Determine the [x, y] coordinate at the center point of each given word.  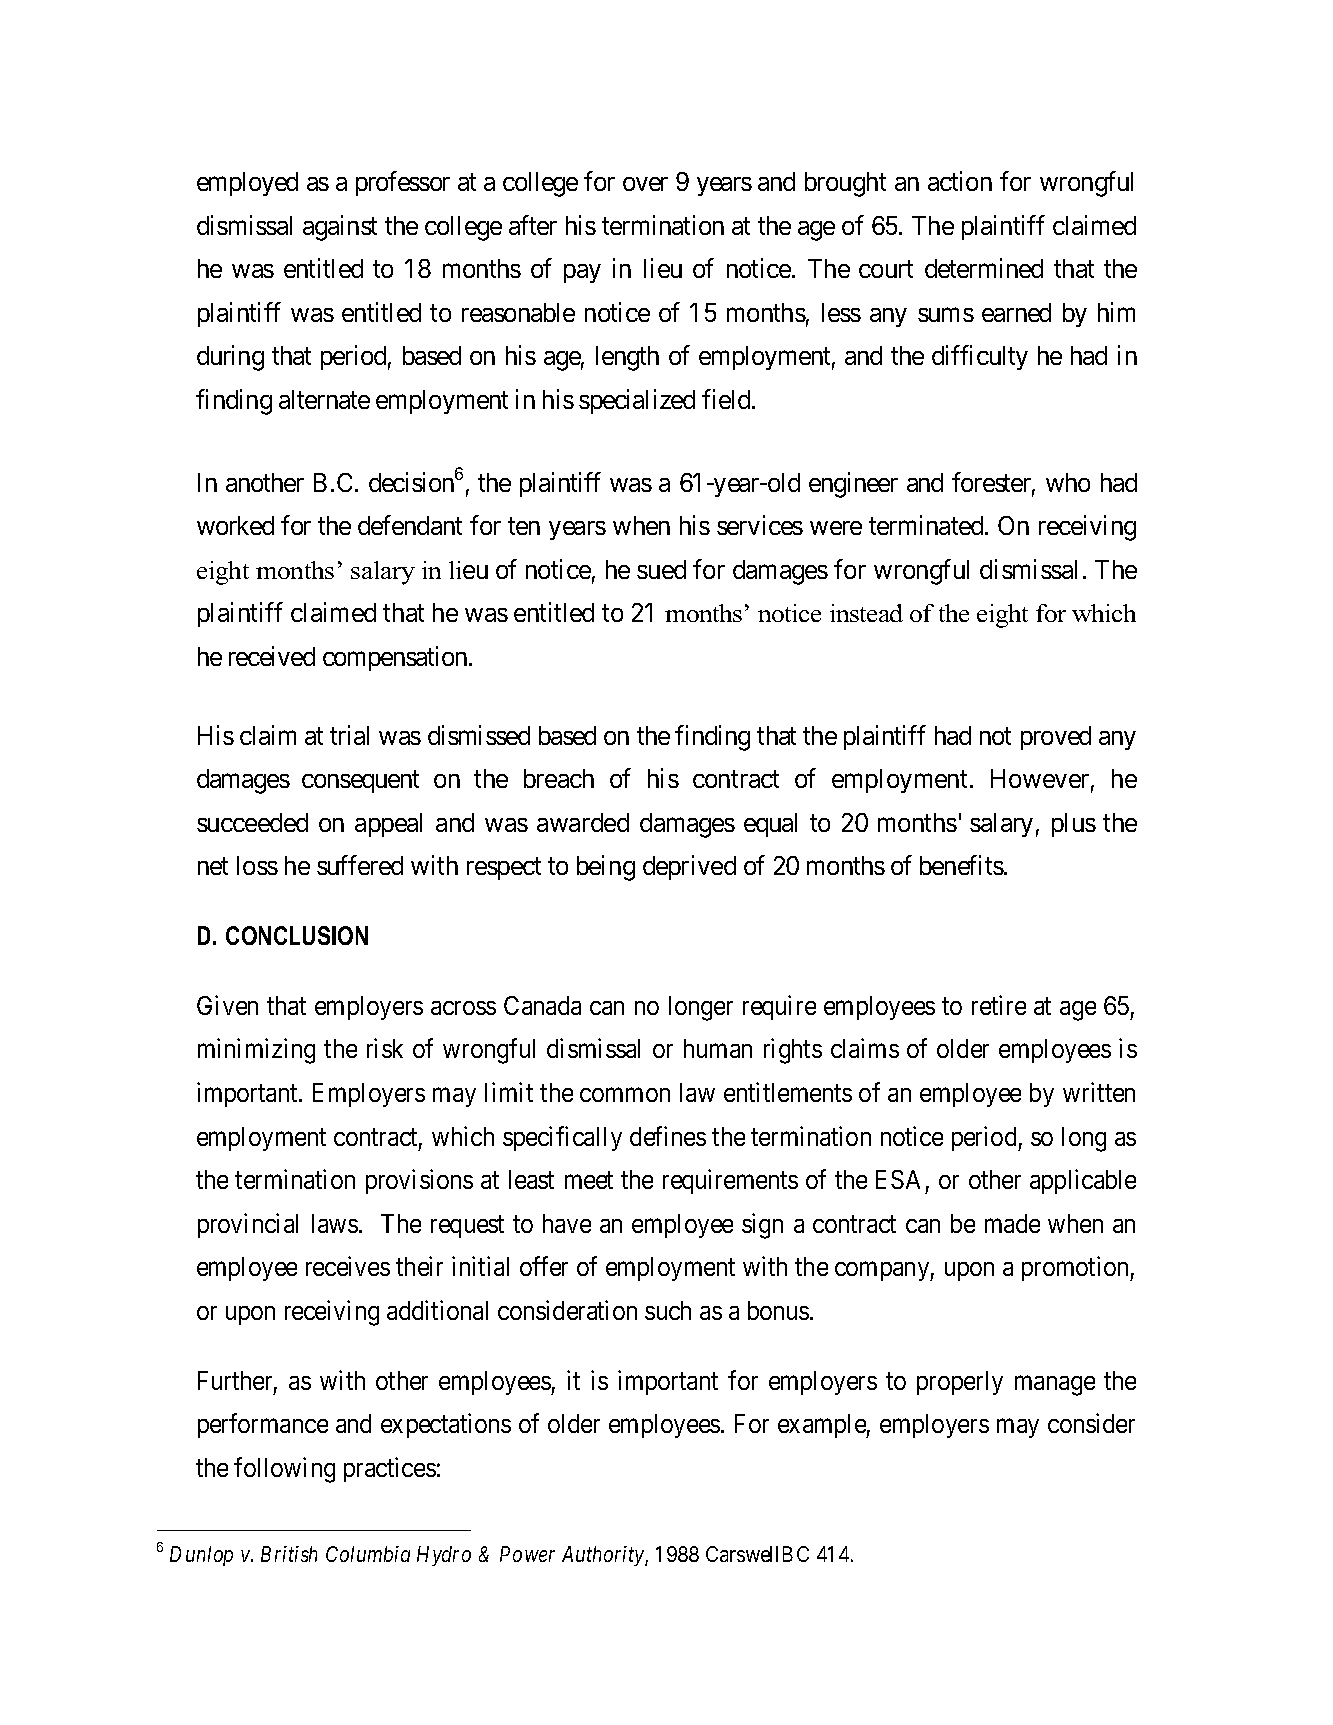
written [1099, 1092]
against [340, 228]
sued [661, 569]
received [272, 656]
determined [984, 268]
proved [1056, 738]
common [625, 1095]
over [645, 184]
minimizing [256, 1051]
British [289, 1554]
